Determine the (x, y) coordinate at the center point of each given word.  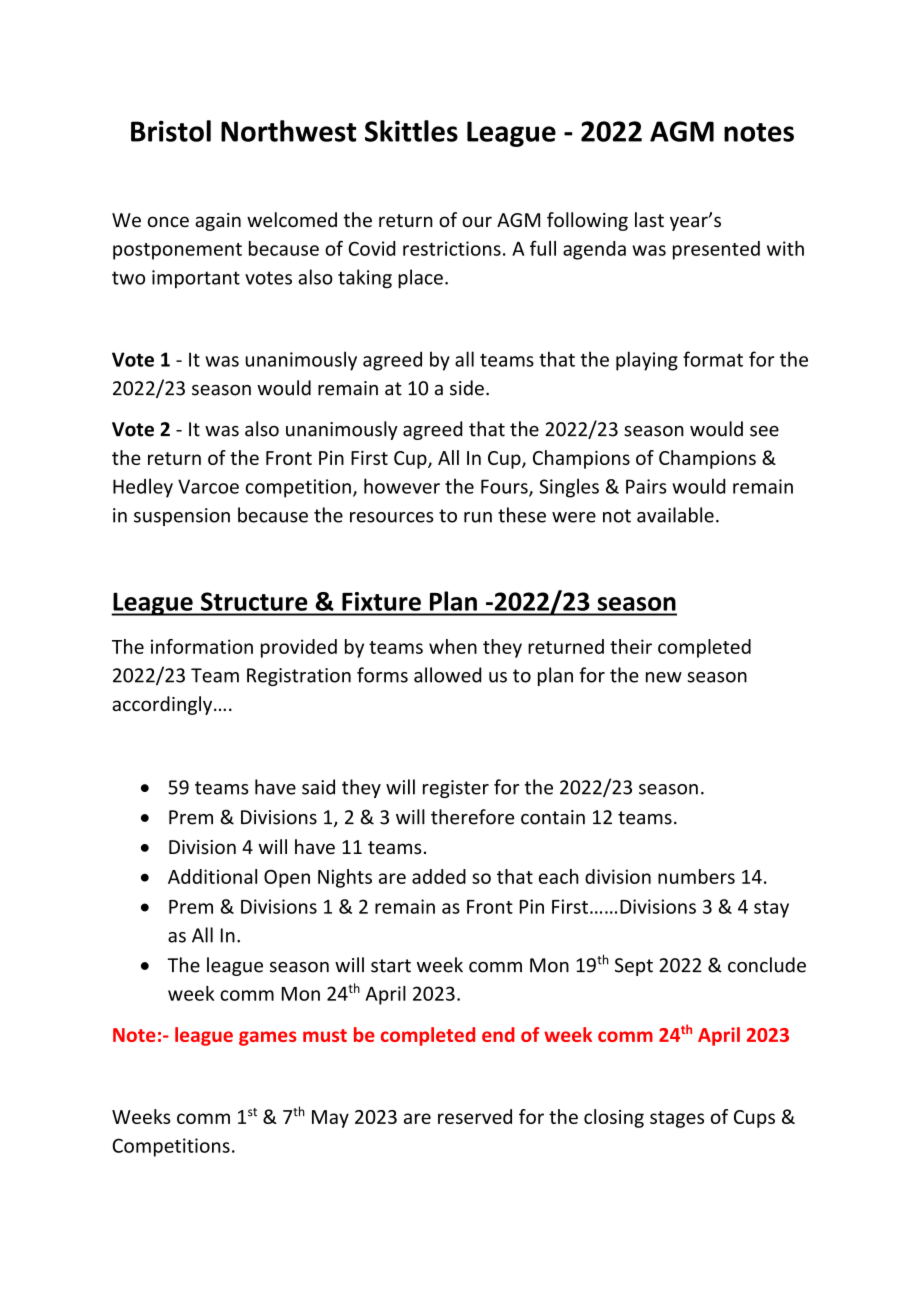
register (456, 789)
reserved (475, 1116)
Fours (505, 487)
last (649, 219)
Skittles (411, 131)
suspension (182, 517)
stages (677, 1119)
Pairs (646, 486)
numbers (696, 876)
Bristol (171, 131)
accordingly (163, 705)
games (268, 1038)
